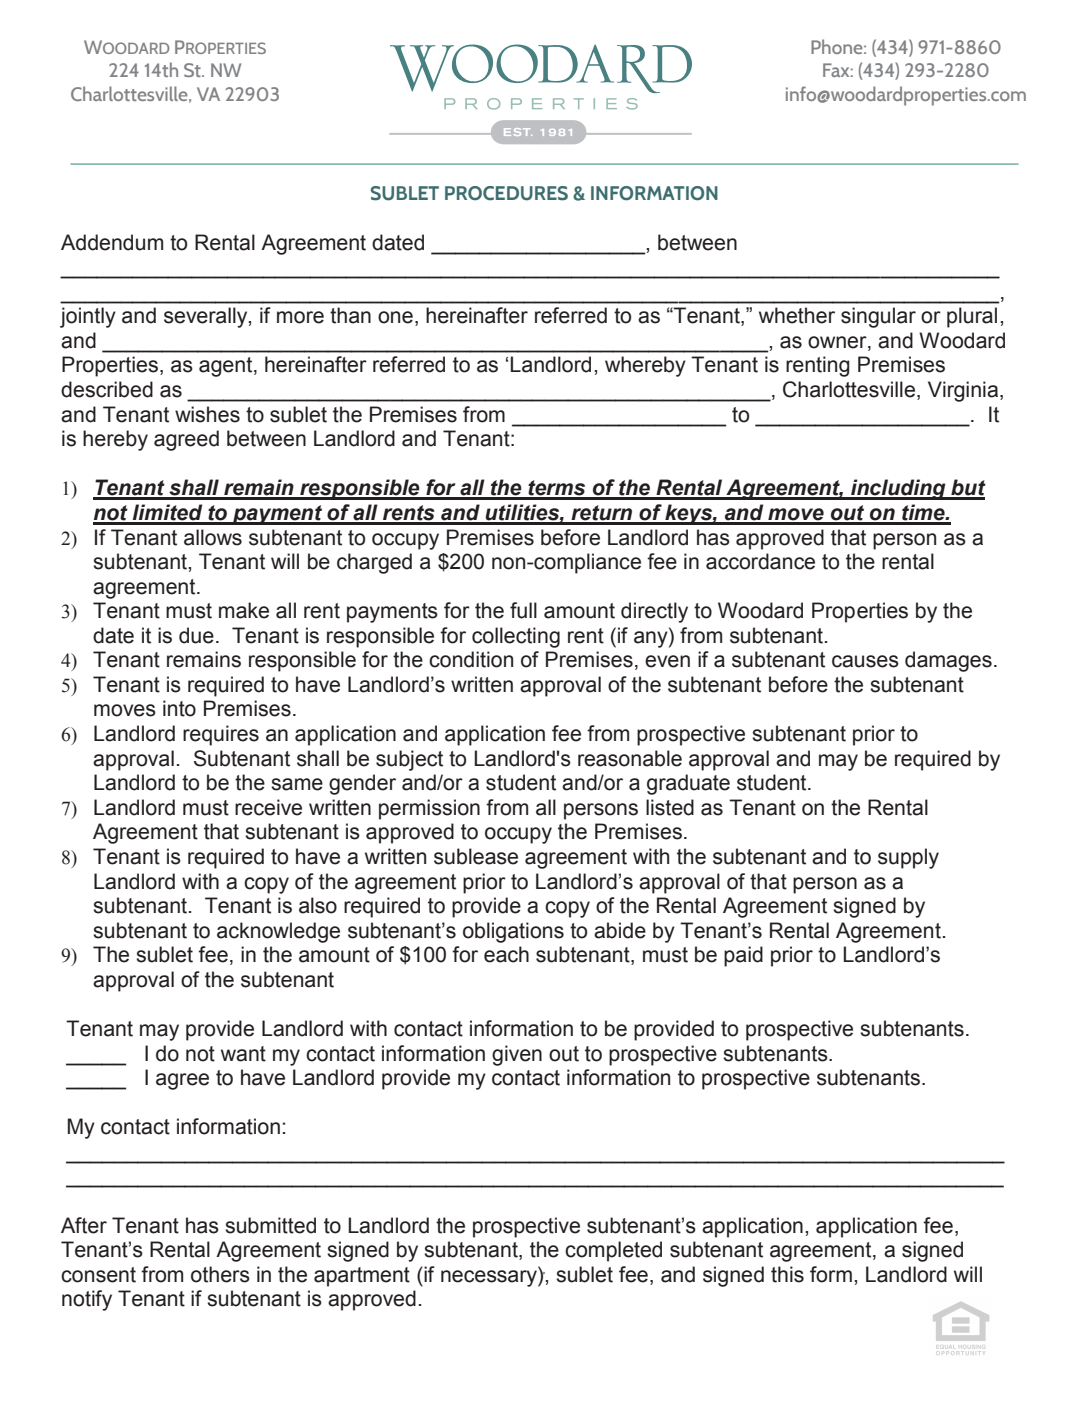 This document has width=1089, height=1410. I want to click on singular, so click(878, 317).
